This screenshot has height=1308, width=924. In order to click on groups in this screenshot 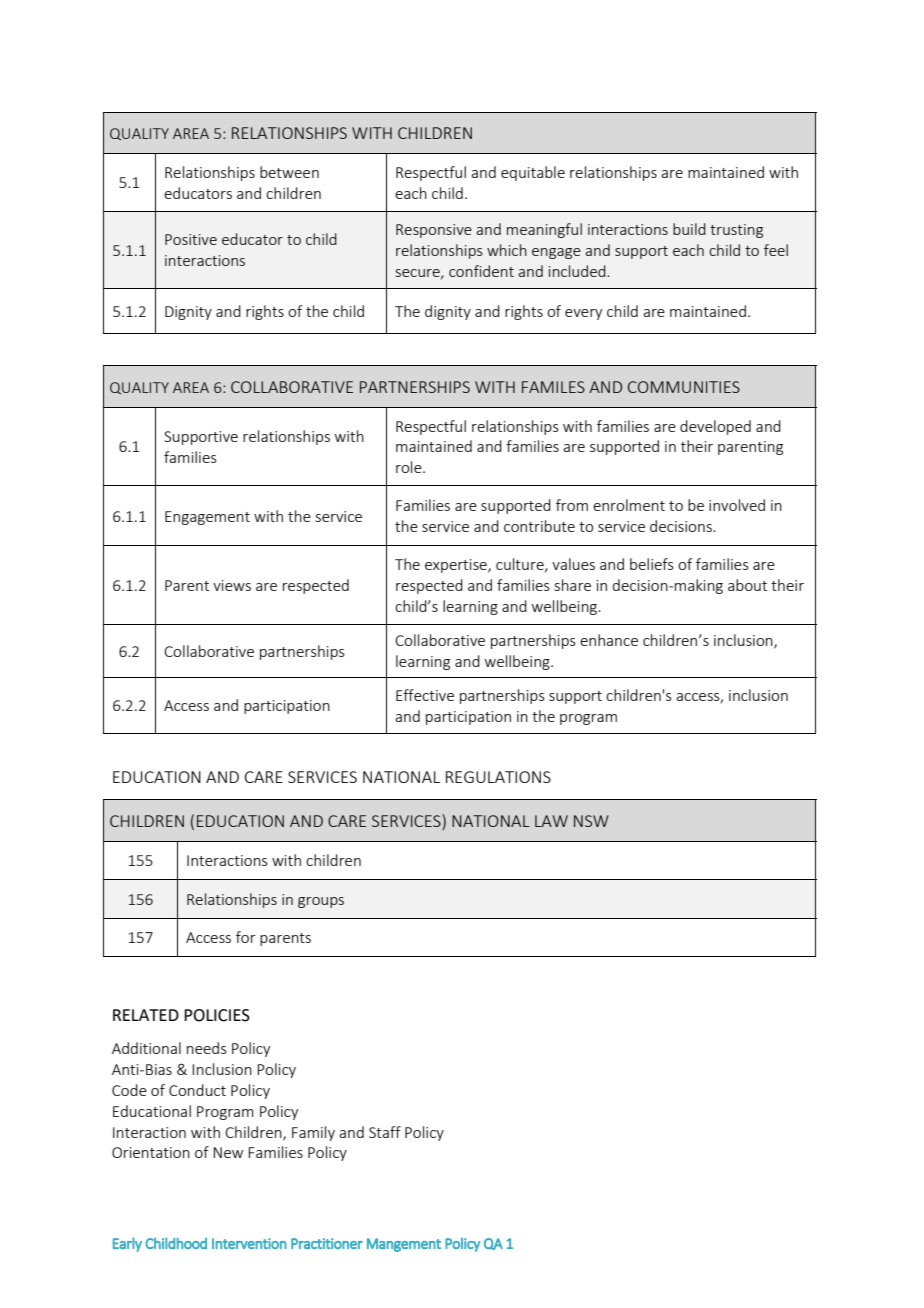, I will do `click(321, 902)`.
